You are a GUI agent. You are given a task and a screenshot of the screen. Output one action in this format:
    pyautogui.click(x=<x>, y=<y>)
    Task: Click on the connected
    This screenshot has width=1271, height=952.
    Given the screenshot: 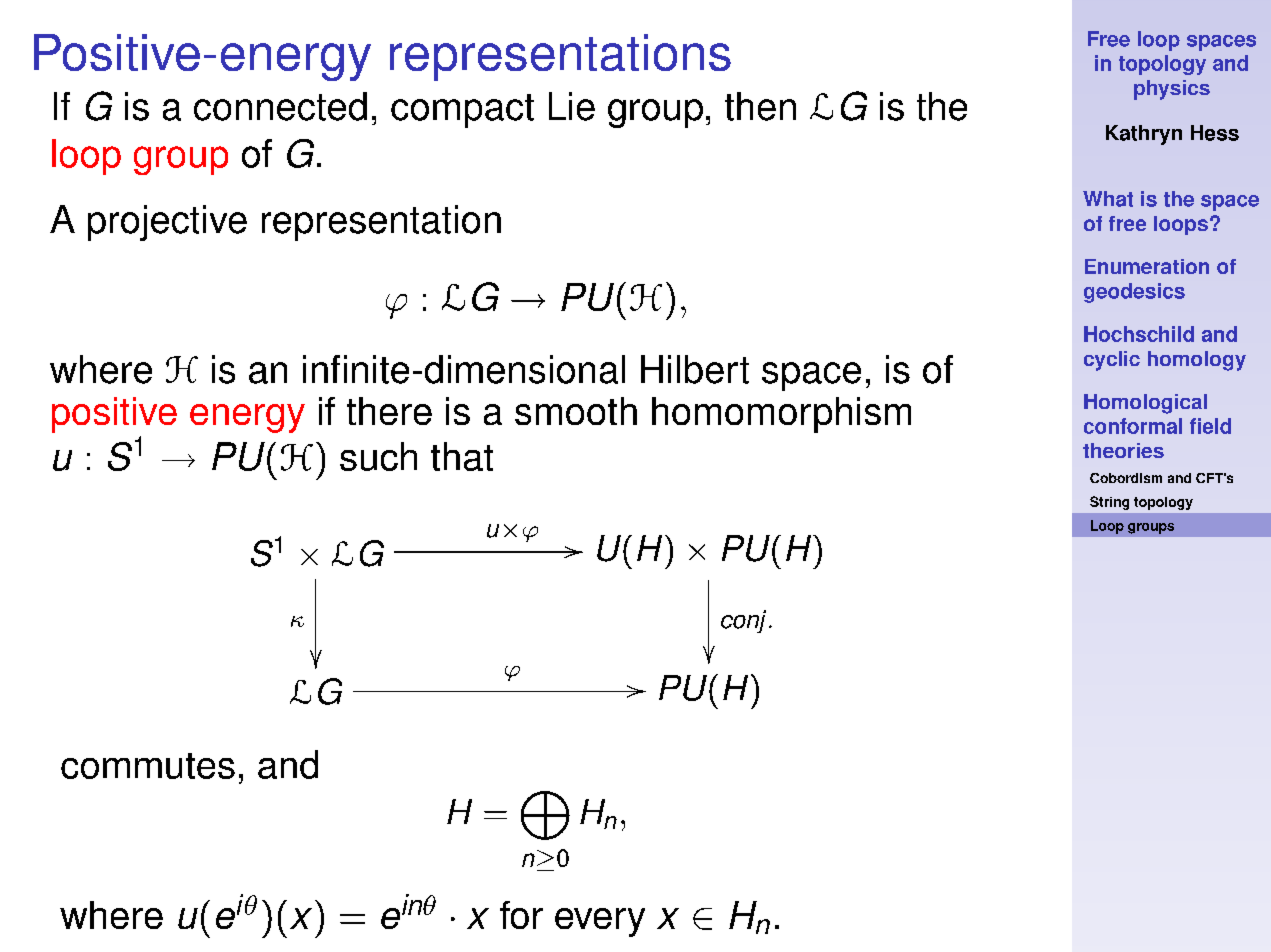 What is the action you would take?
    pyautogui.click(x=280, y=106)
